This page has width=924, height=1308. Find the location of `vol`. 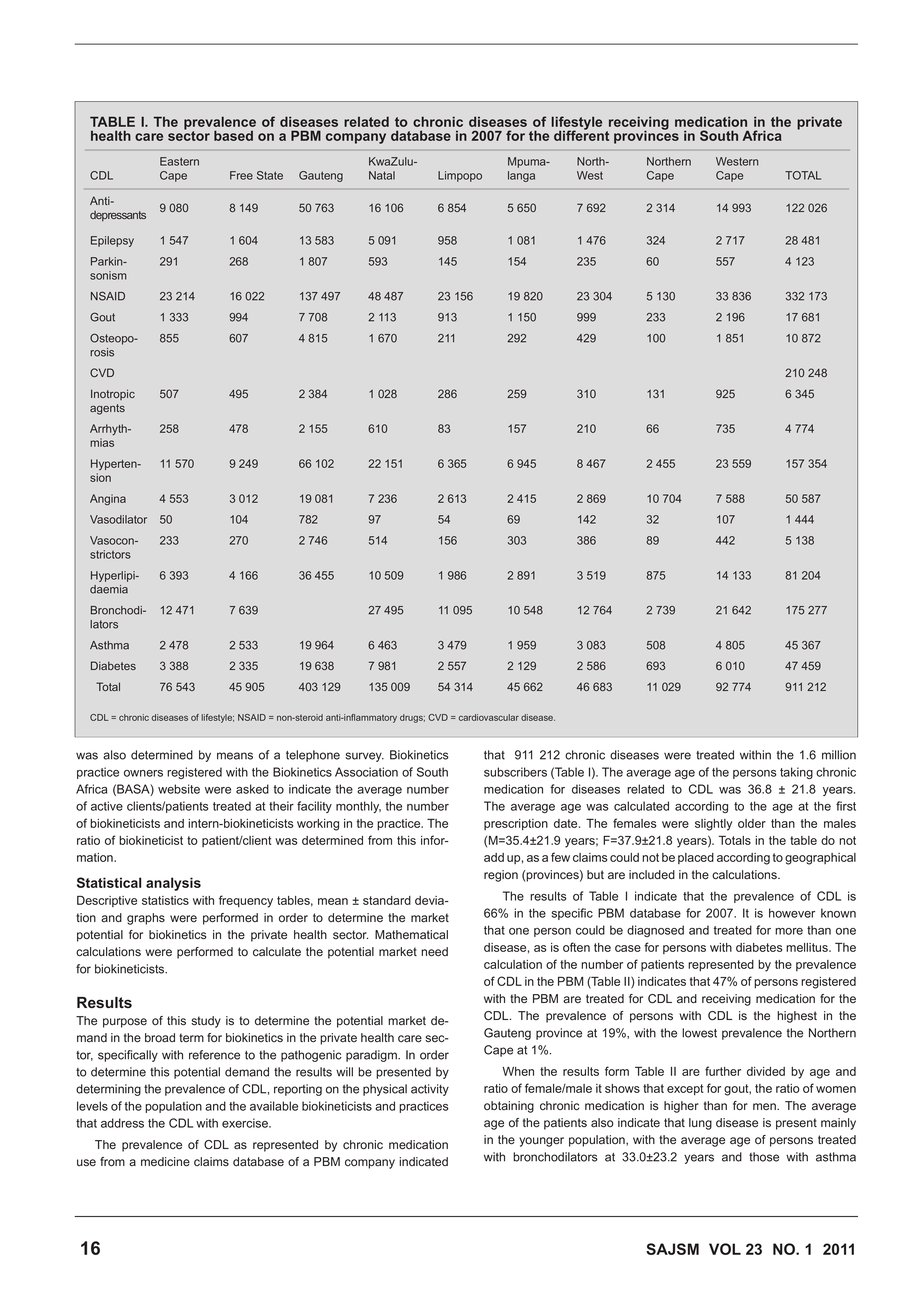

vol is located at coordinates (725, 1249).
